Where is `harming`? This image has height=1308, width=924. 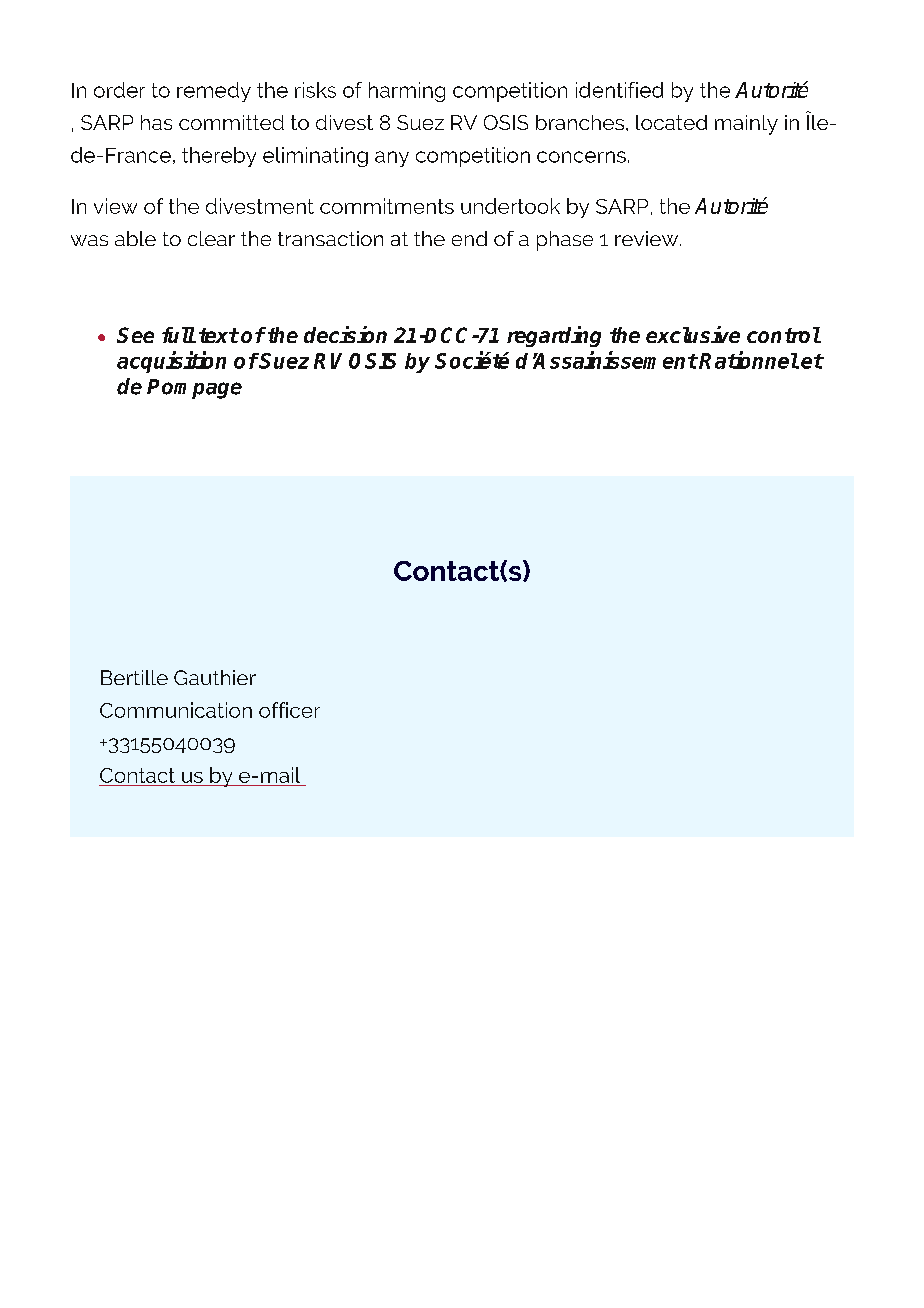 harming is located at coordinates (407, 92).
